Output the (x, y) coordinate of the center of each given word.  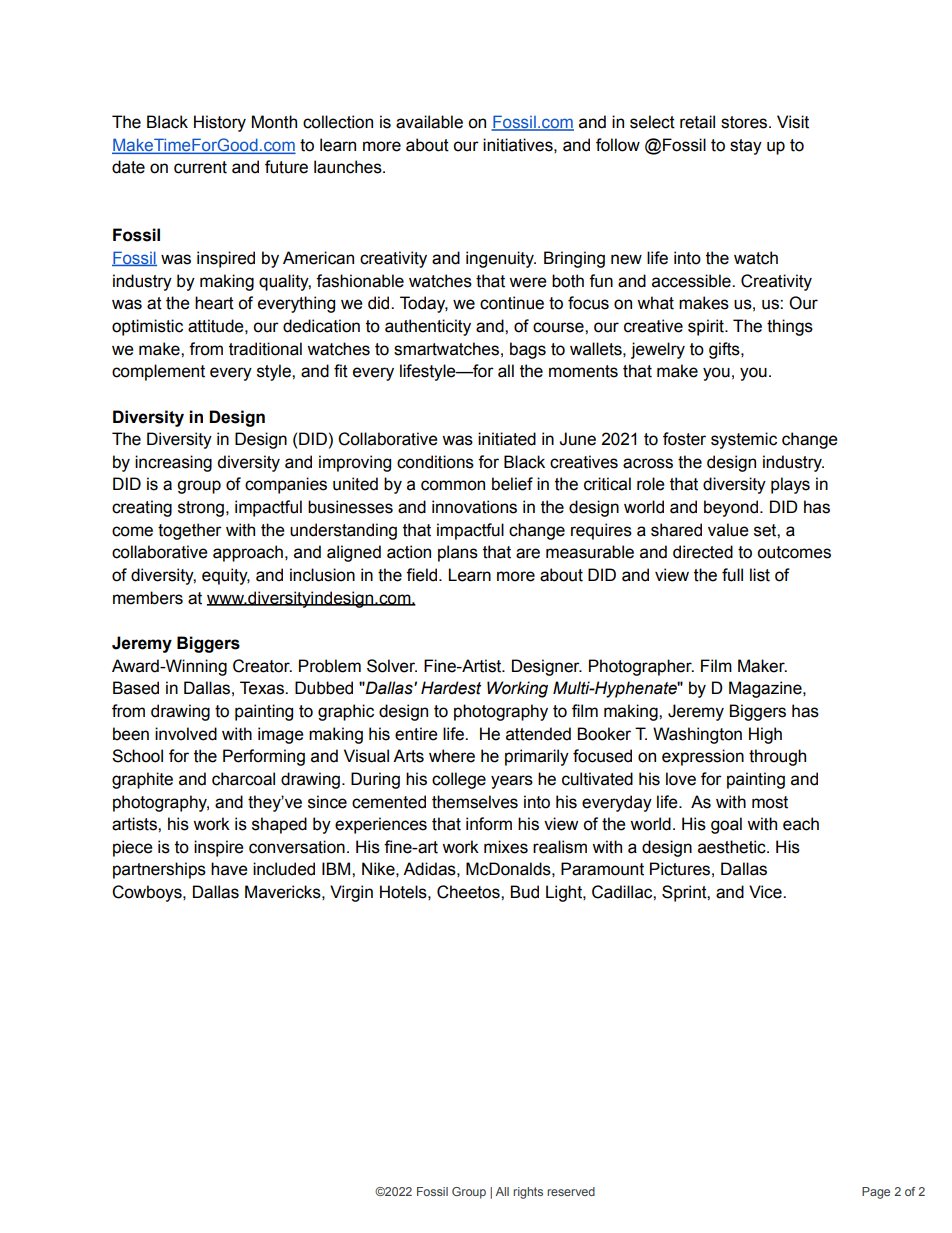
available (429, 122)
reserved (571, 1191)
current (200, 167)
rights (528, 1193)
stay (746, 147)
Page (876, 1193)
